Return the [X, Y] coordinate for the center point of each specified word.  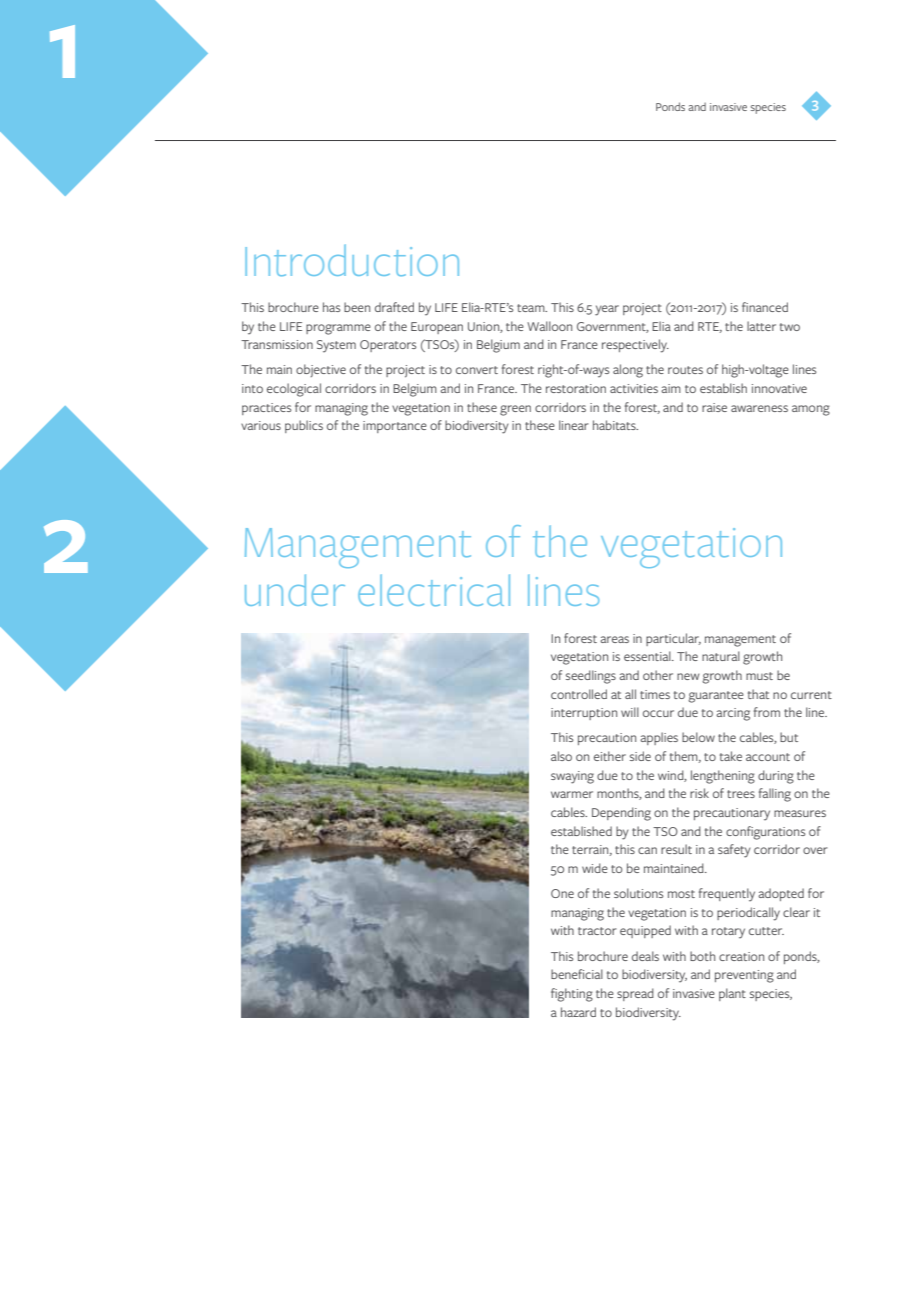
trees [741, 794]
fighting [572, 995]
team [532, 308]
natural [721, 656]
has [331, 307]
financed [765, 307]
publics [304, 426]
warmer [572, 794]
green [515, 410]
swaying [572, 777]
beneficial [577, 974]
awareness [759, 408]
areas [614, 639]
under [295, 590]
